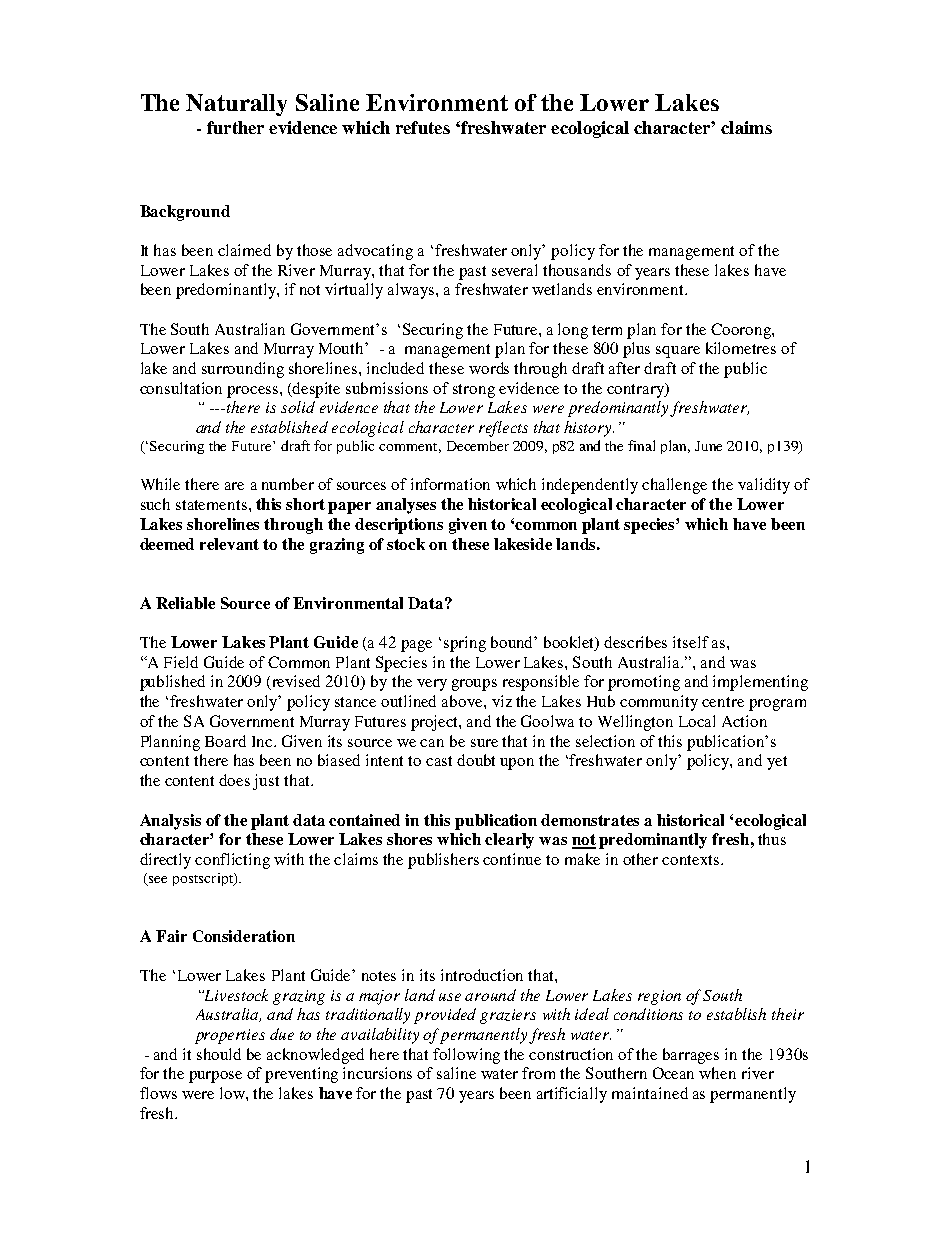  Describe the element at coordinates (450, 484) in the page. I see `information` at that location.
